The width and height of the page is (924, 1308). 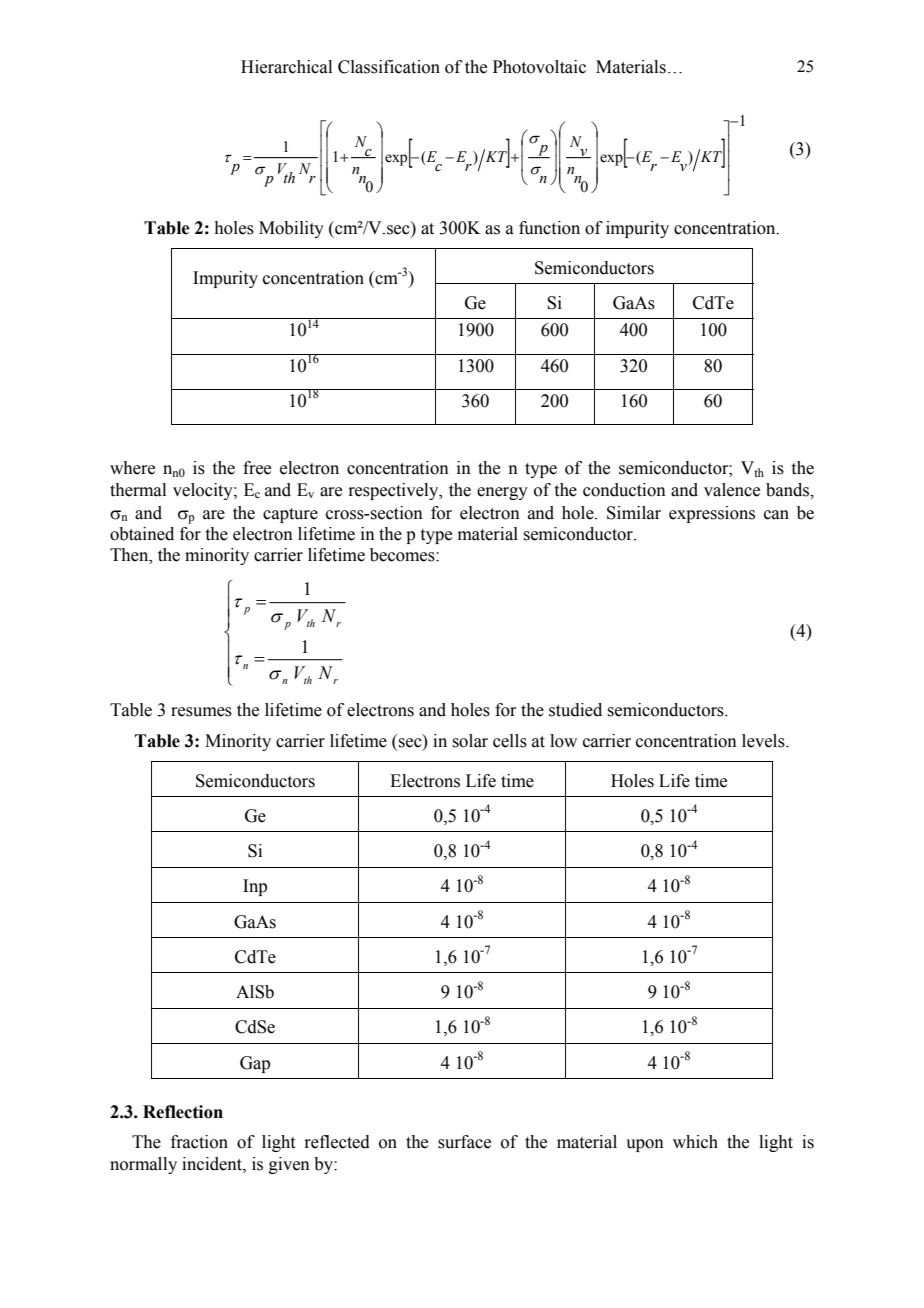 What do you see at coordinates (764, 741) in the page?
I see `levels` at bounding box center [764, 741].
